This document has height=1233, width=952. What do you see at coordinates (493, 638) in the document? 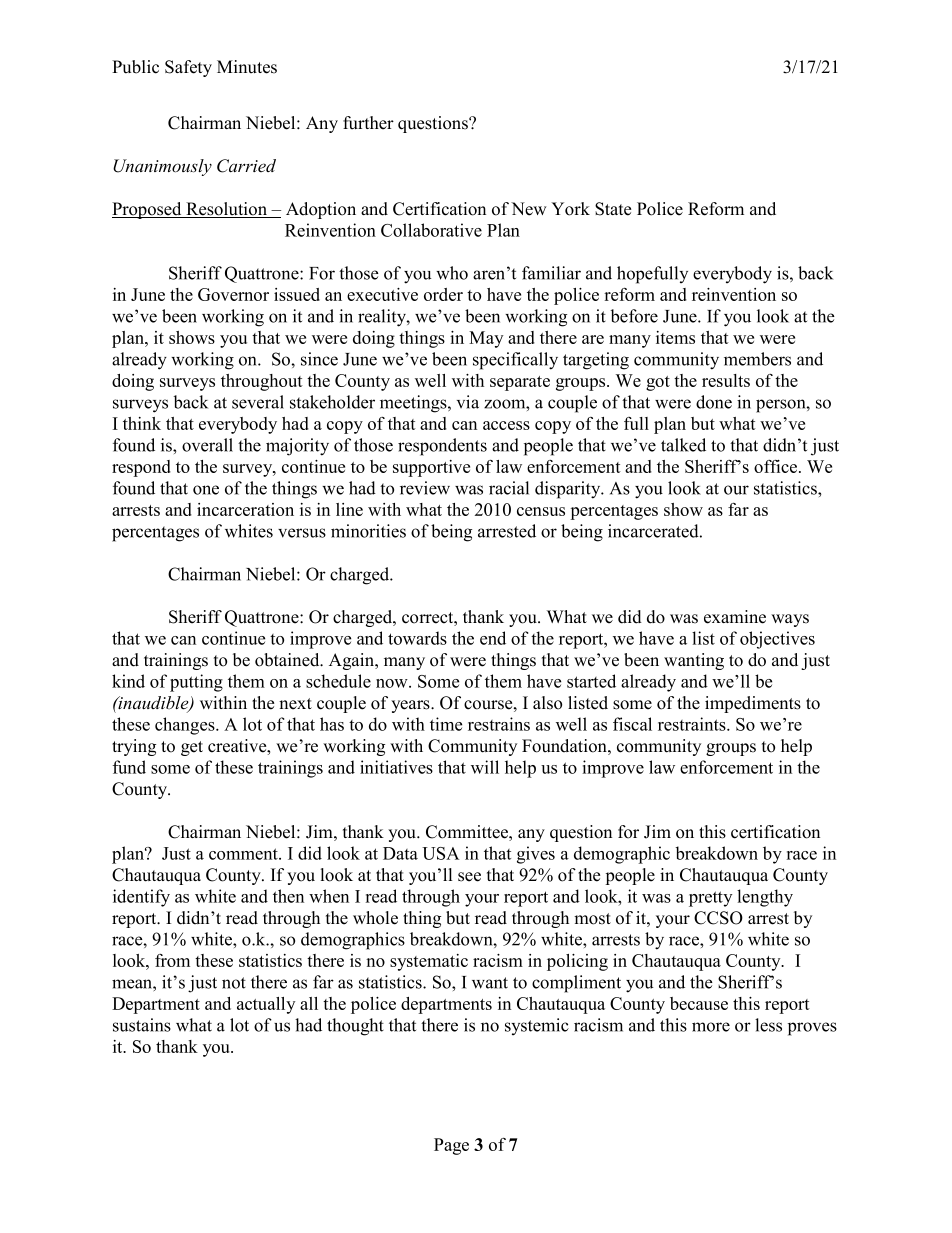
I see `end` at bounding box center [493, 638].
